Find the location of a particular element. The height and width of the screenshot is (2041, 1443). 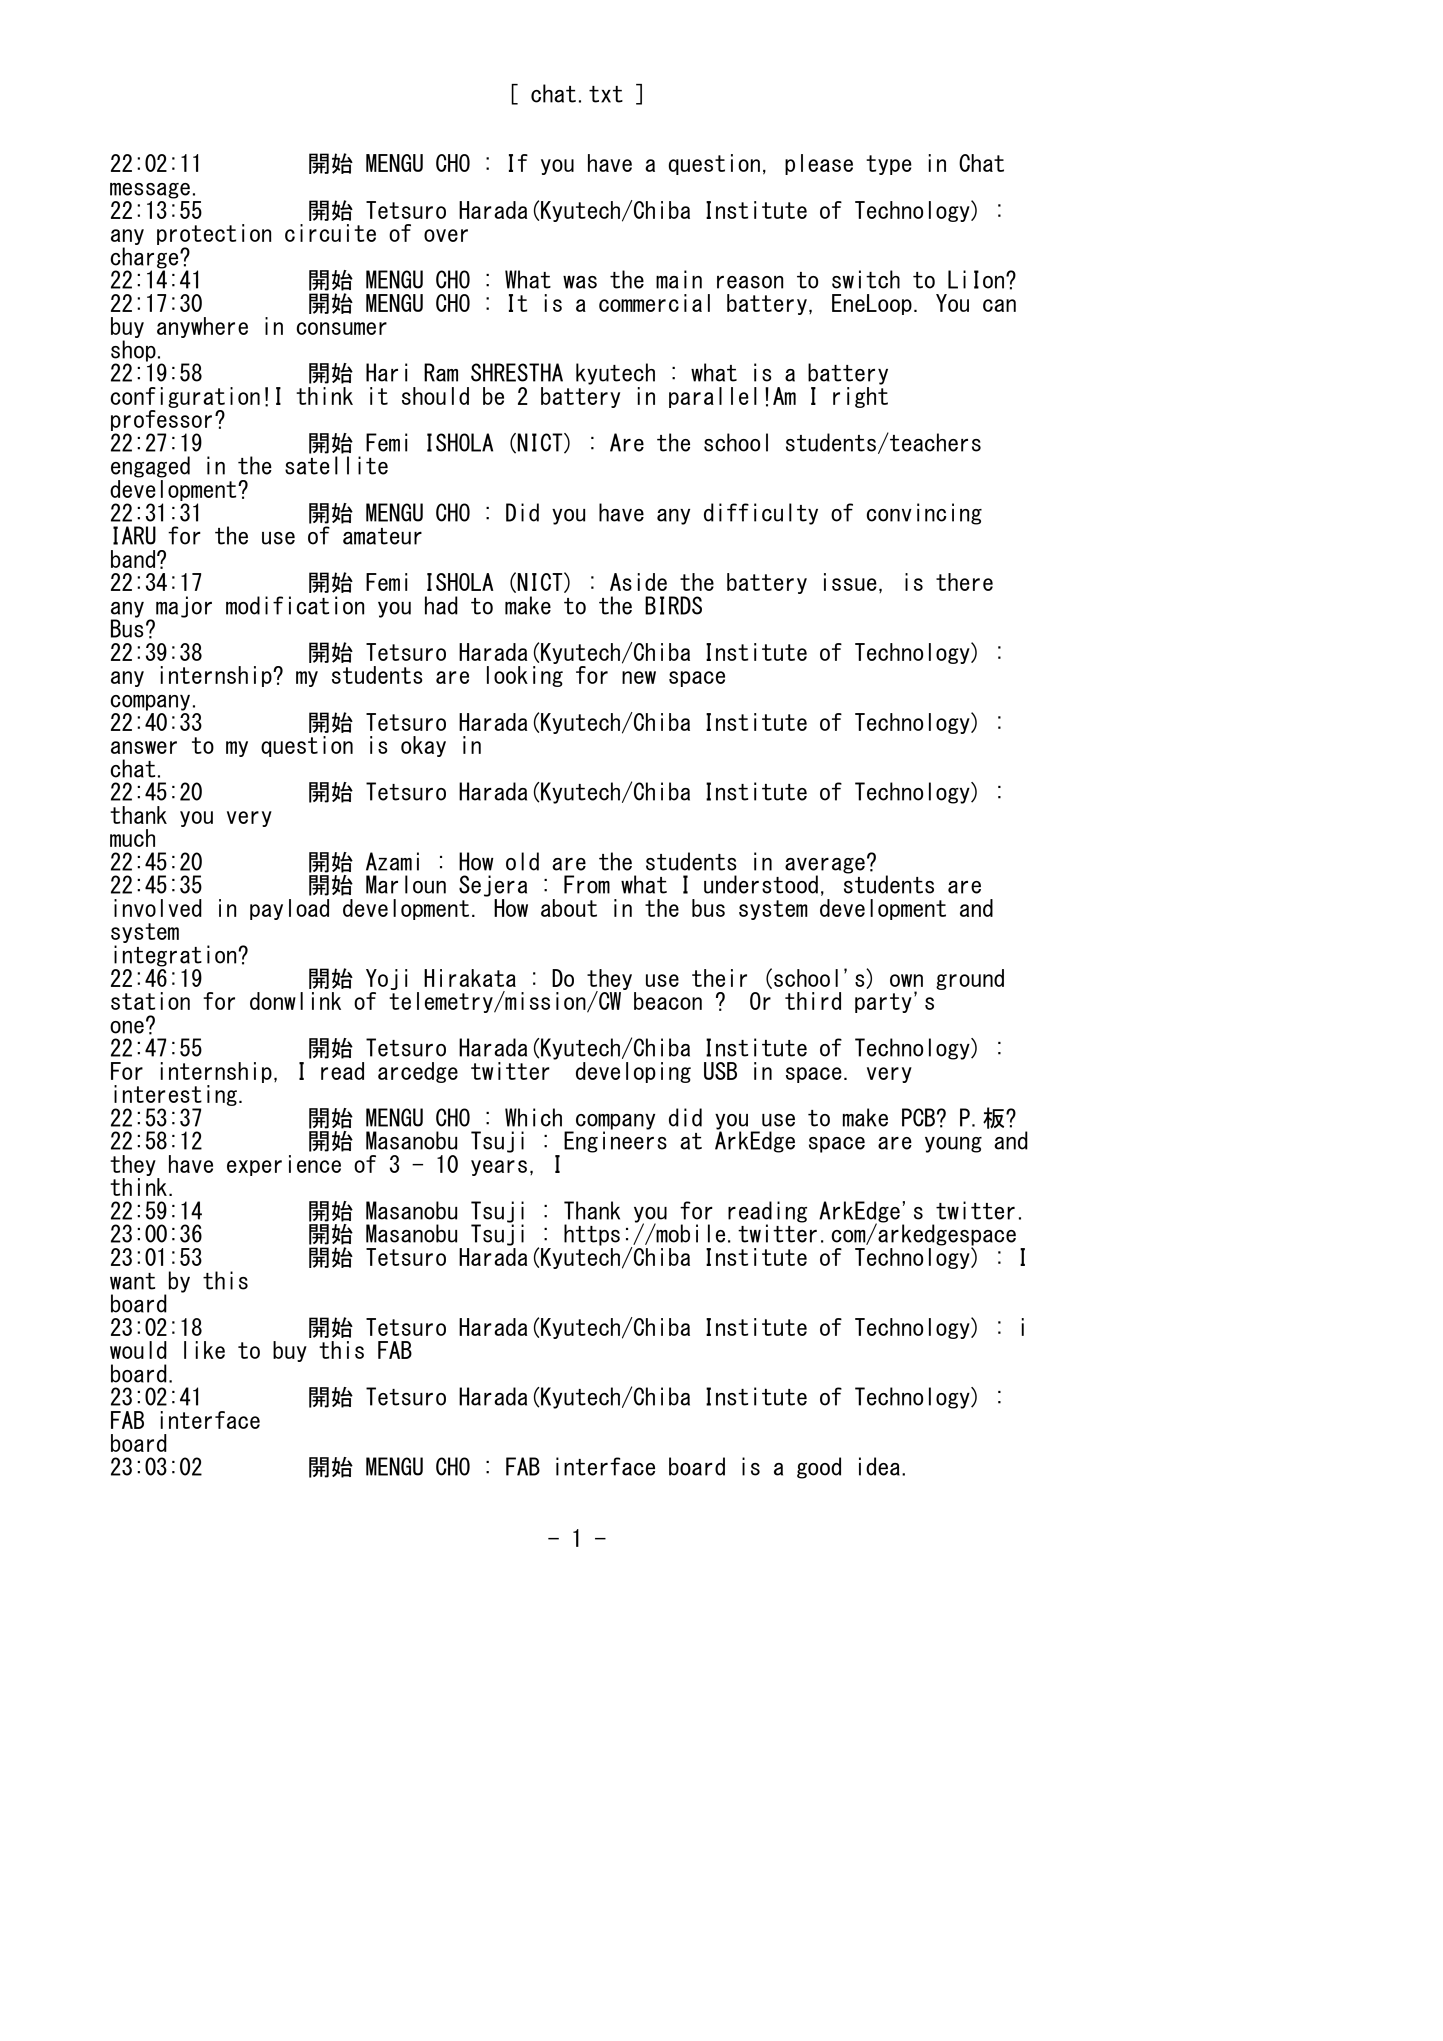

good is located at coordinates (819, 1468).
